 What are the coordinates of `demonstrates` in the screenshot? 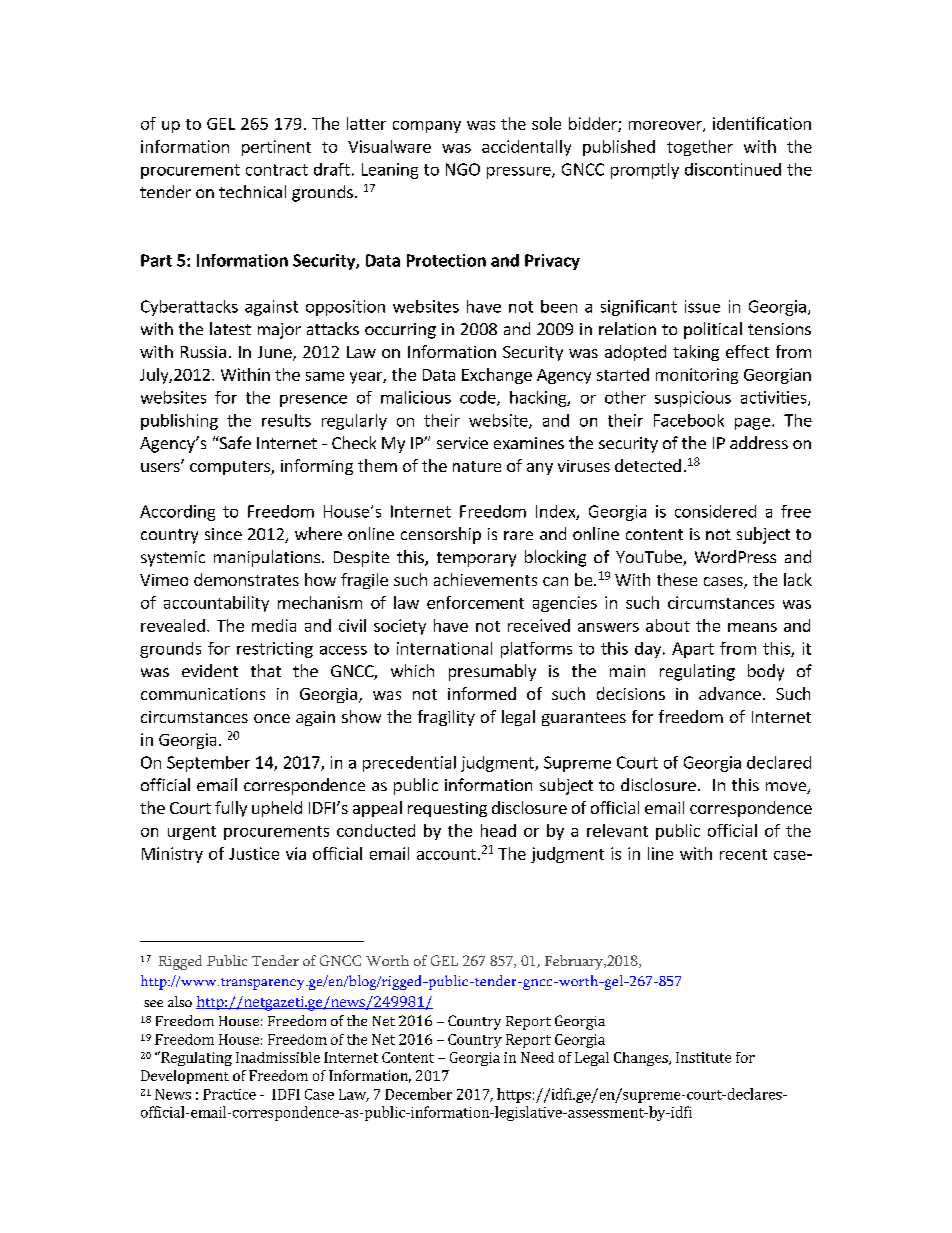 It's located at (246, 579).
